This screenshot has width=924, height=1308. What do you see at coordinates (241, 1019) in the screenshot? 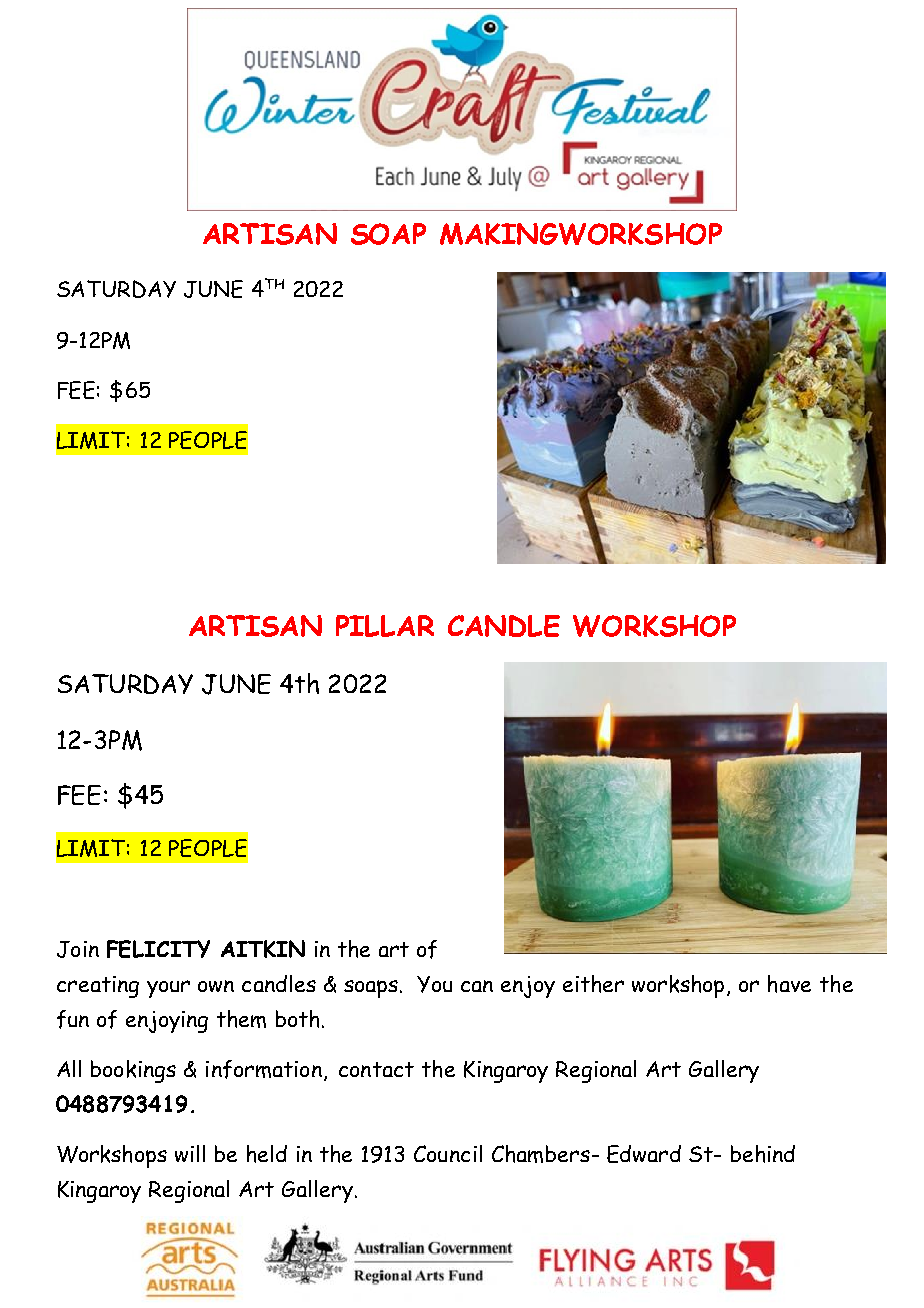
I see `them` at bounding box center [241, 1019].
